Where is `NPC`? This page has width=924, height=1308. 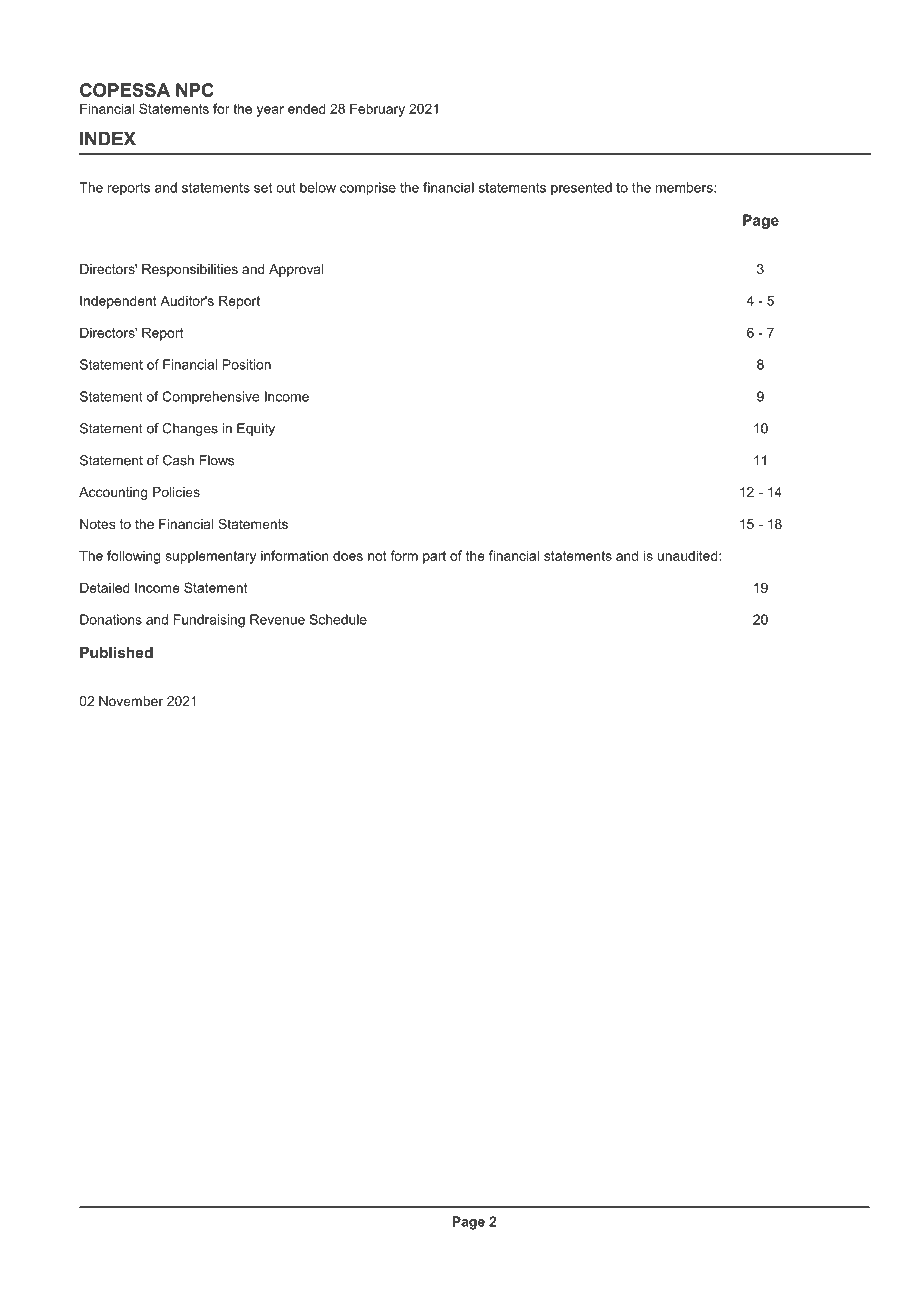
NPC is located at coordinates (195, 90).
